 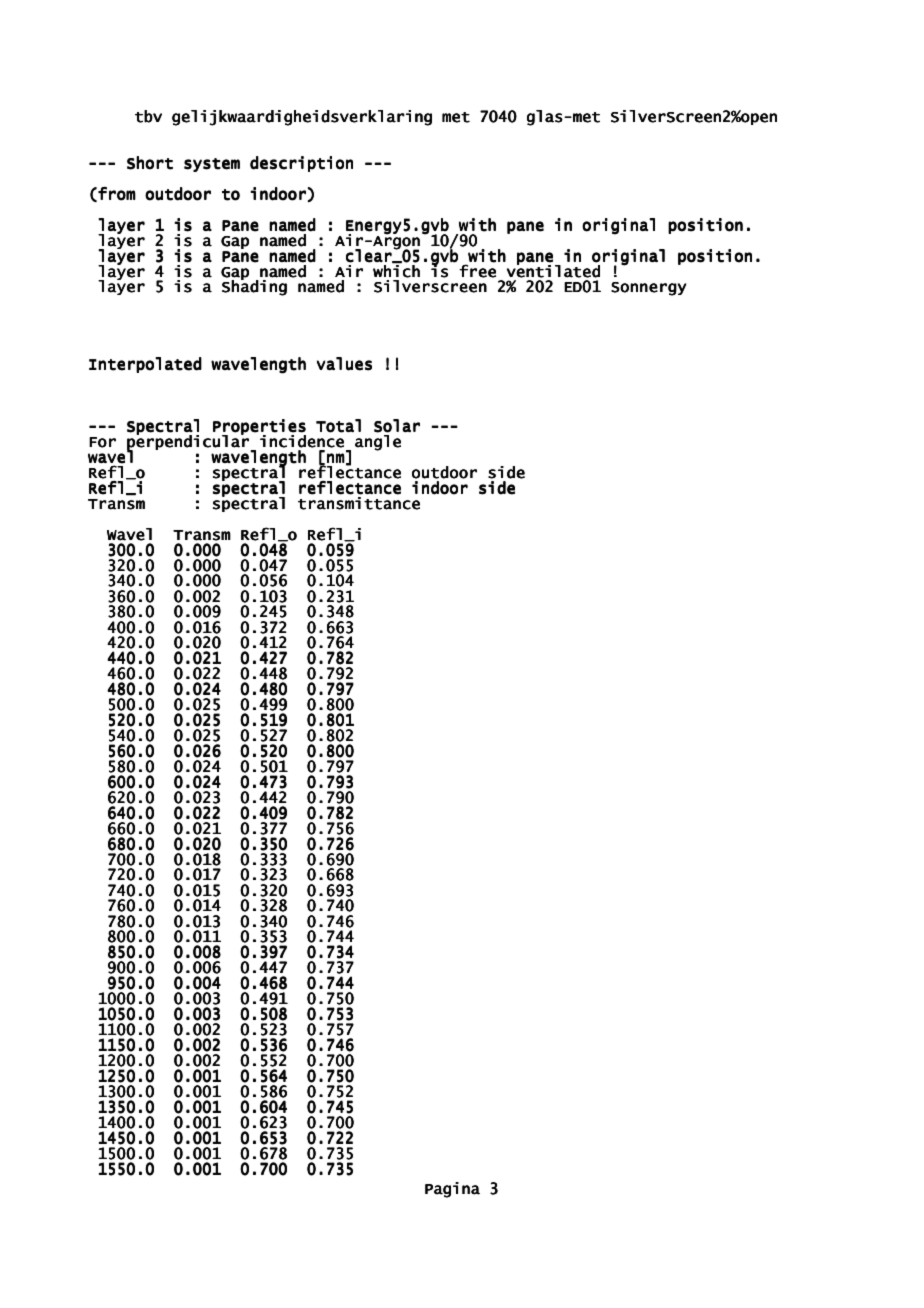 I want to click on description, so click(x=301, y=164).
